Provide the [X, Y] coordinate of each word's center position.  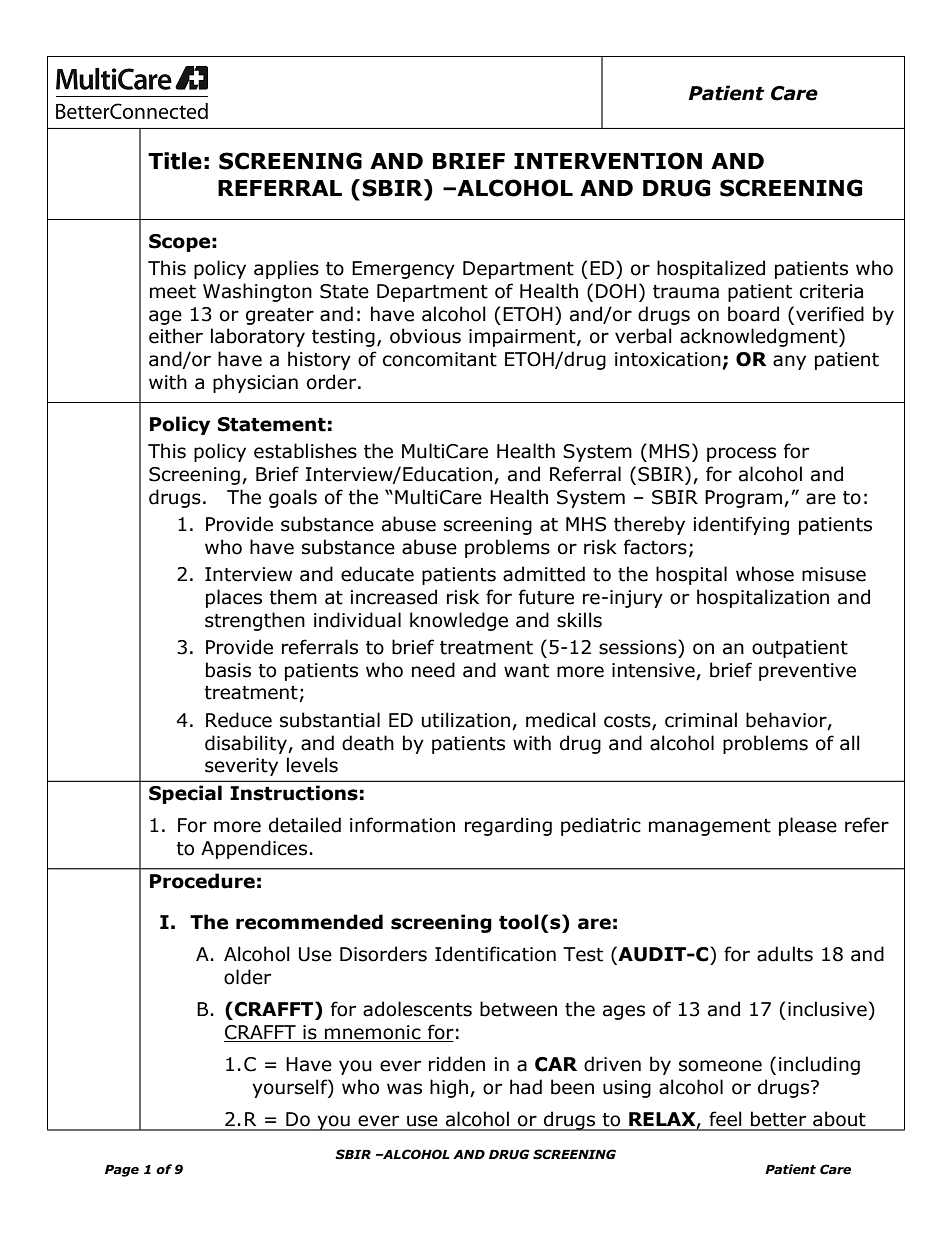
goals [293, 498]
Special [185, 794]
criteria [831, 291]
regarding [508, 826]
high [449, 1088]
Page [122, 1171]
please [808, 826]
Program [745, 499]
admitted [544, 574]
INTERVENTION [608, 161]
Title [175, 161]
